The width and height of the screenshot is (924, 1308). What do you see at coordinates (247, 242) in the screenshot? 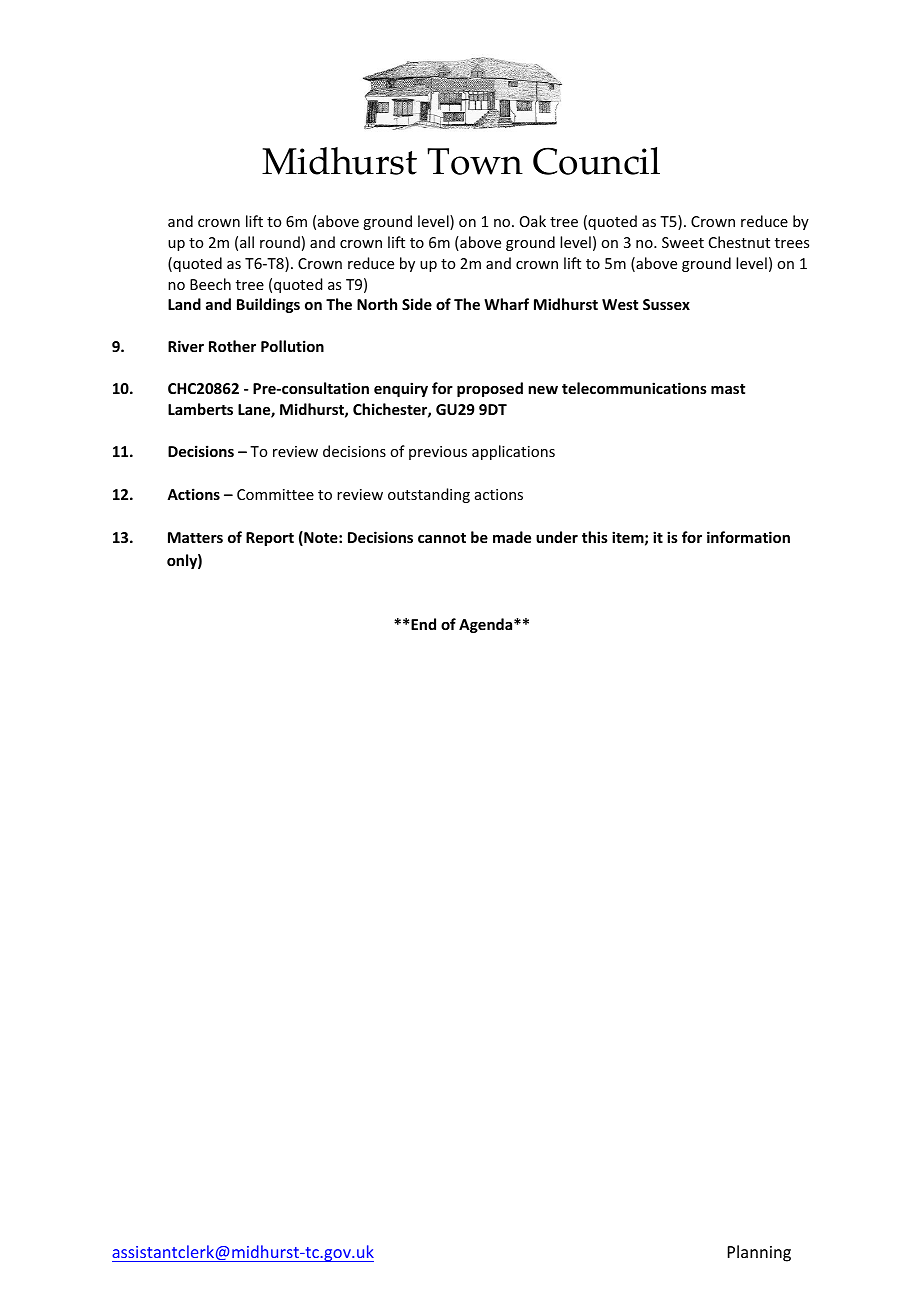
I see `all` at bounding box center [247, 242].
